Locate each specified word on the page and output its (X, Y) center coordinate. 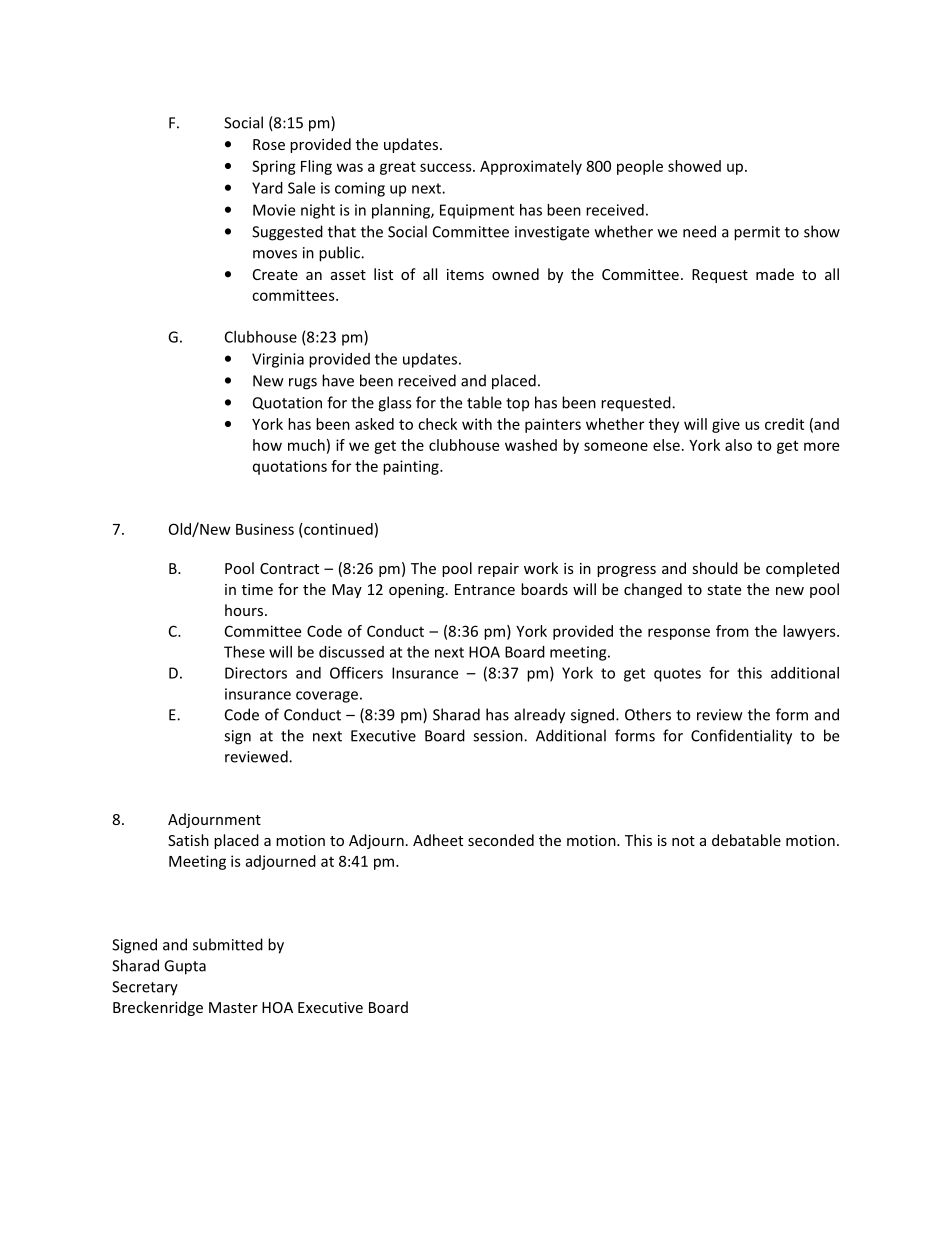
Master (233, 1007)
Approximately (531, 167)
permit (757, 233)
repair (498, 570)
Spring (274, 167)
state (724, 590)
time (257, 589)
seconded (501, 840)
